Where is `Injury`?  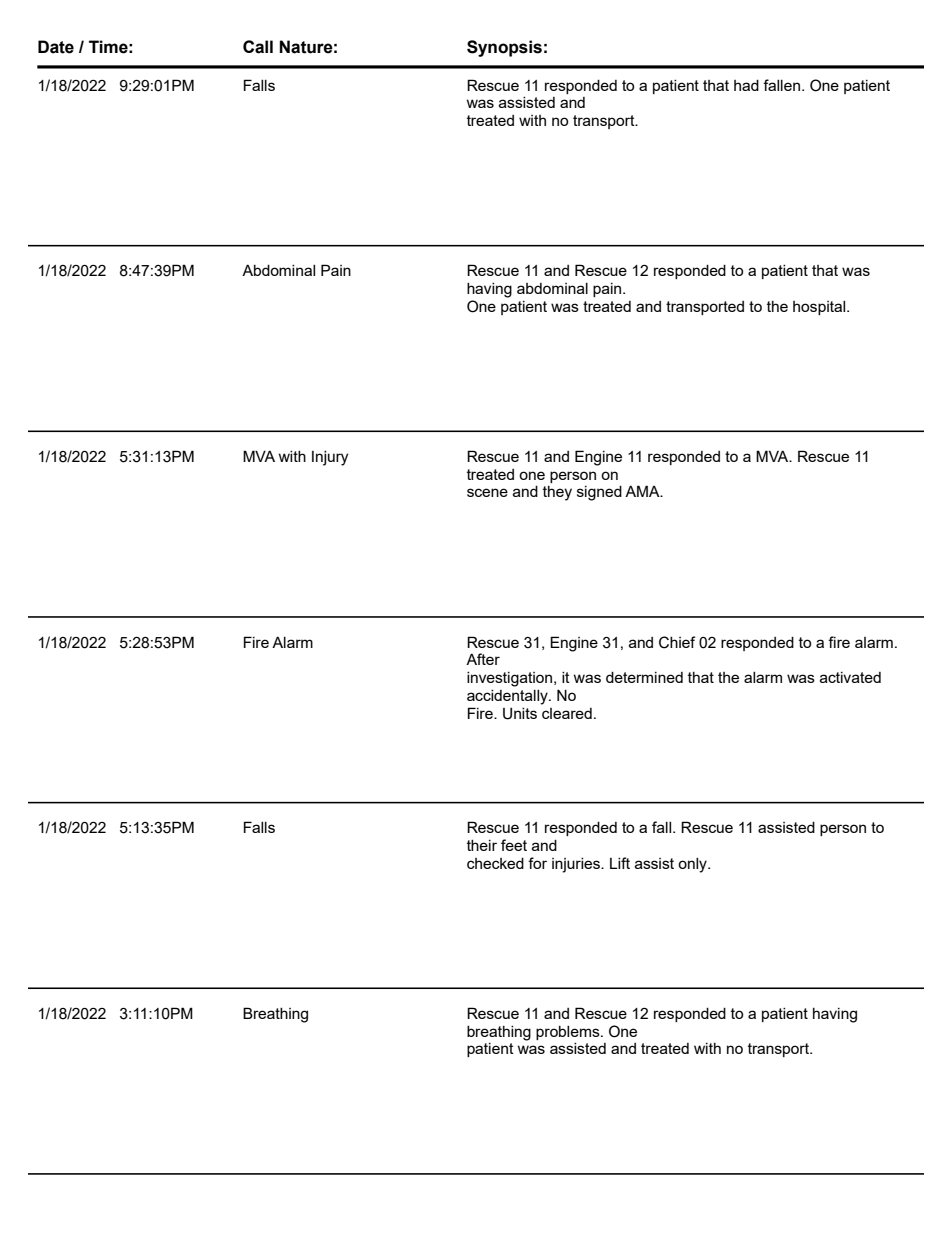 Injury is located at coordinates (330, 458).
